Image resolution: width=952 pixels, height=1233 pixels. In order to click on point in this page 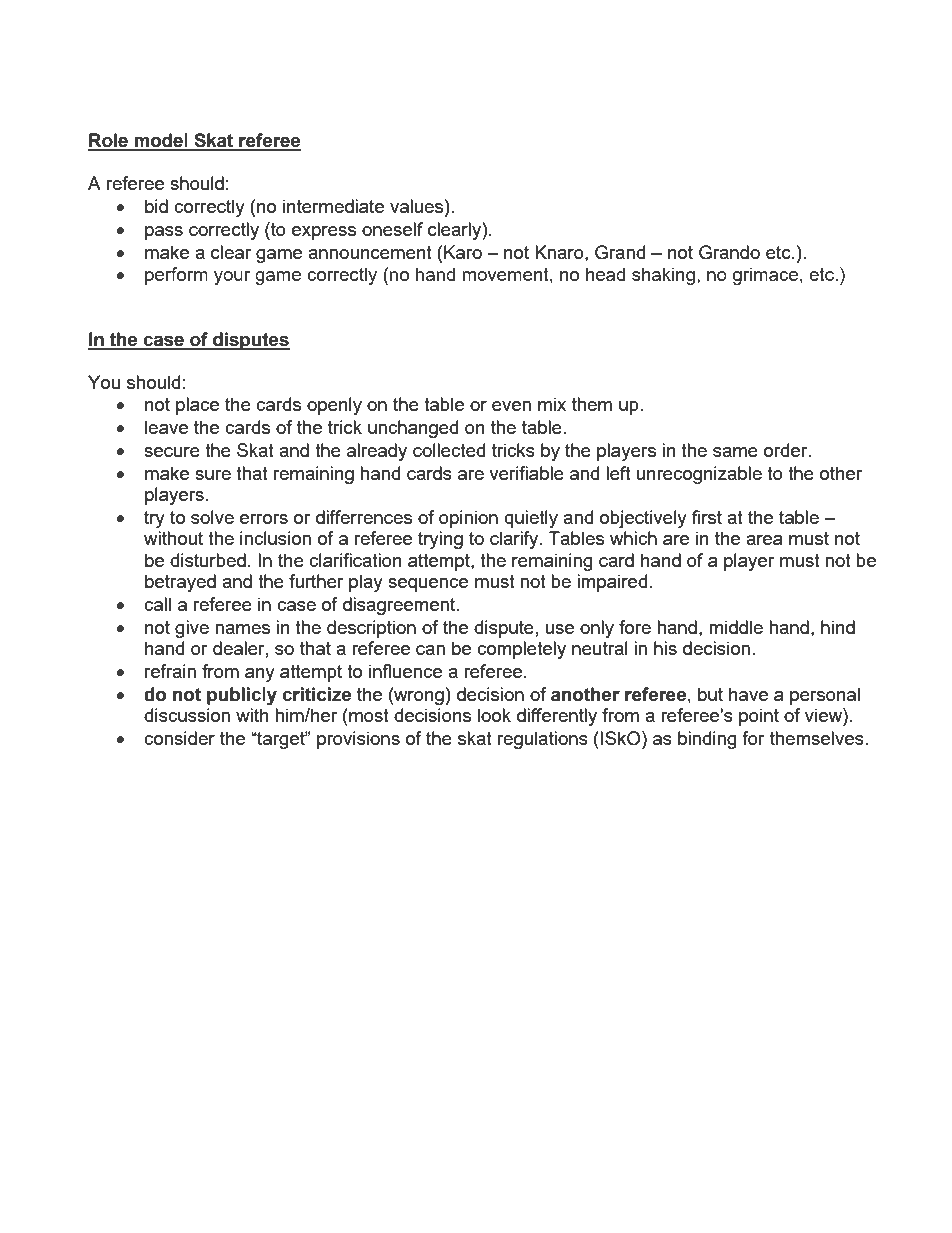, I will do `click(759, 717)`.
